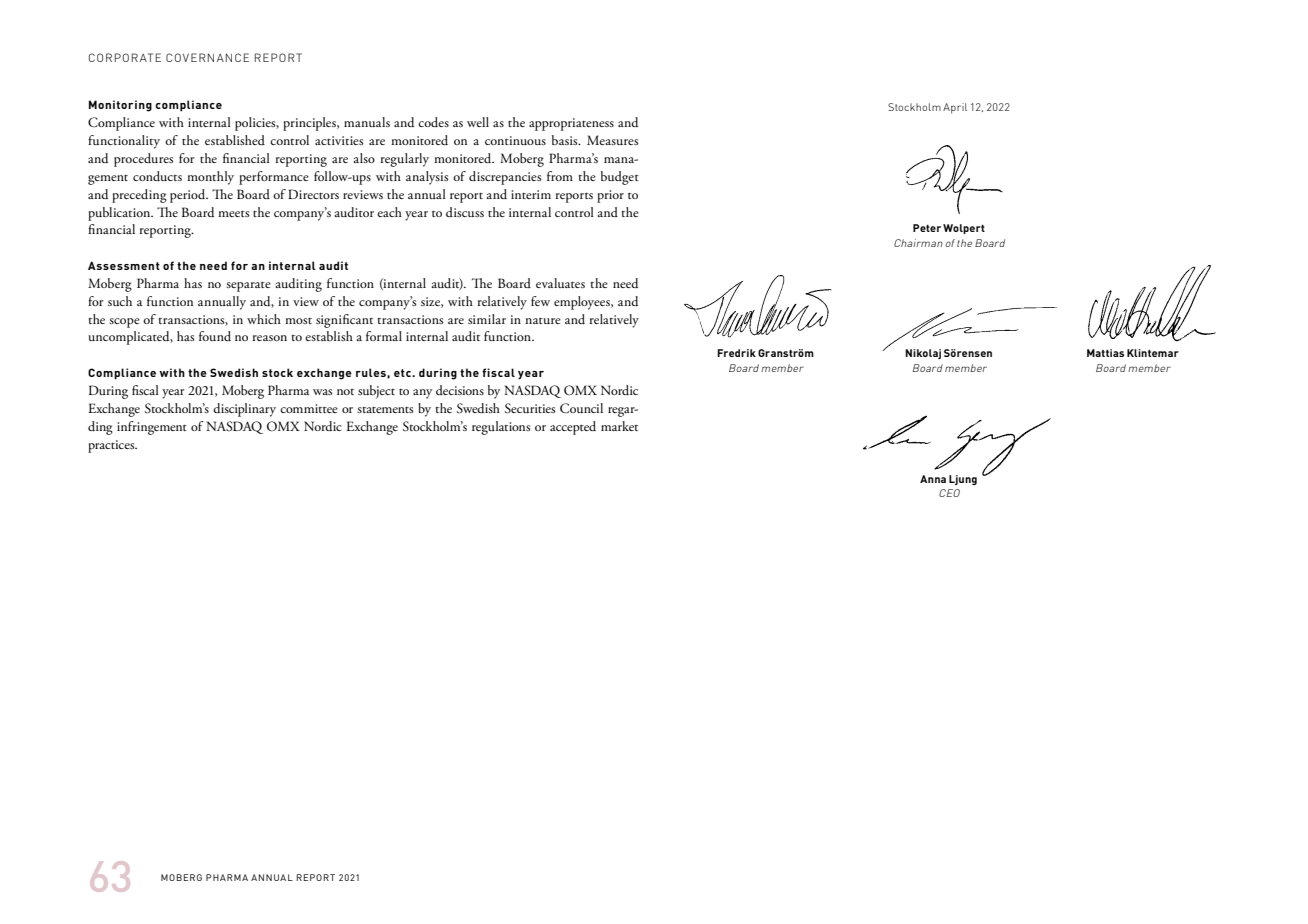 Image resolution: width=1308 pixels, height=924 pixels. I want to click on Peter, so click(927, 228).
